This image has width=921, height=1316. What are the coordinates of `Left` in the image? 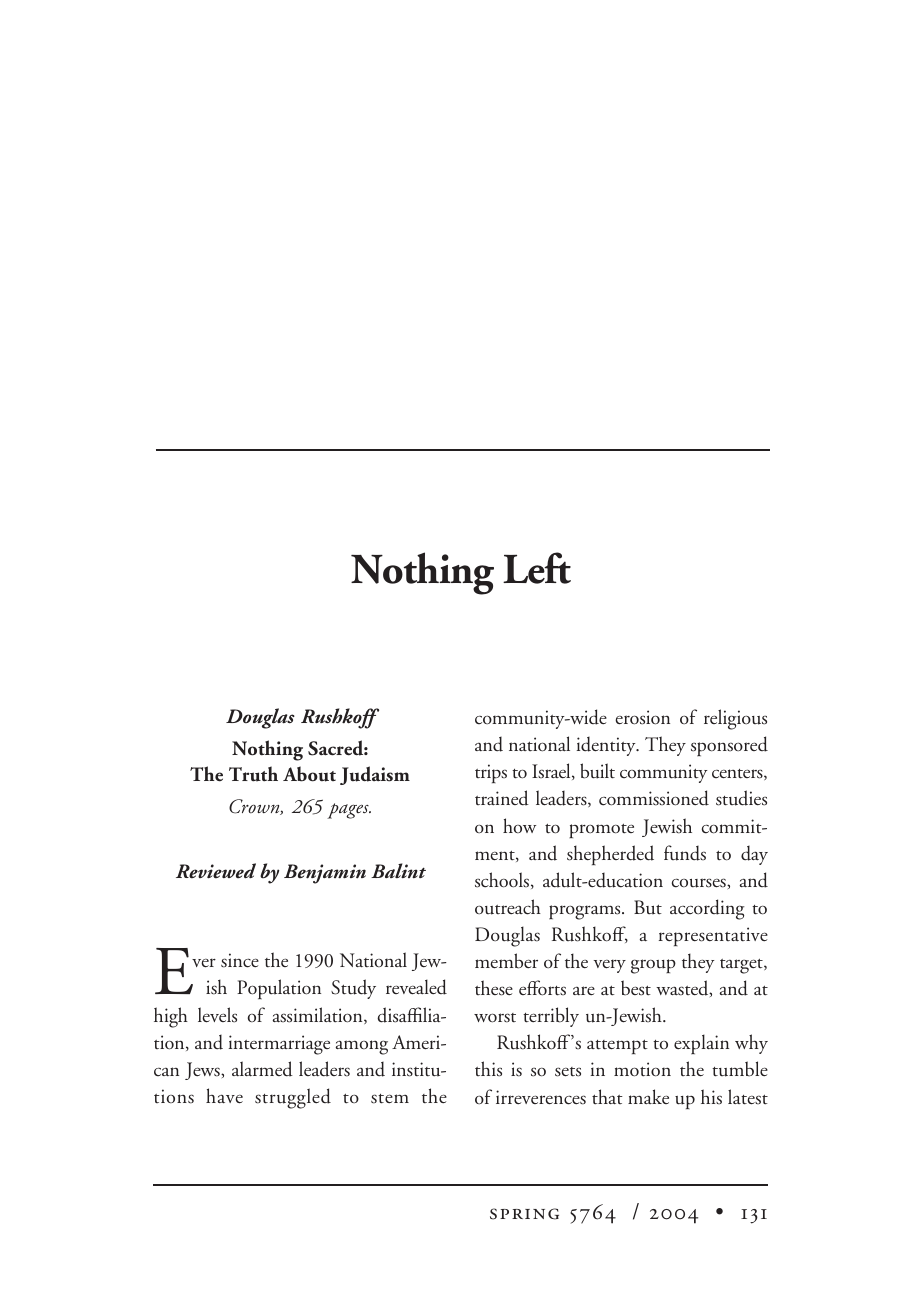 It's located at (537, 568).
